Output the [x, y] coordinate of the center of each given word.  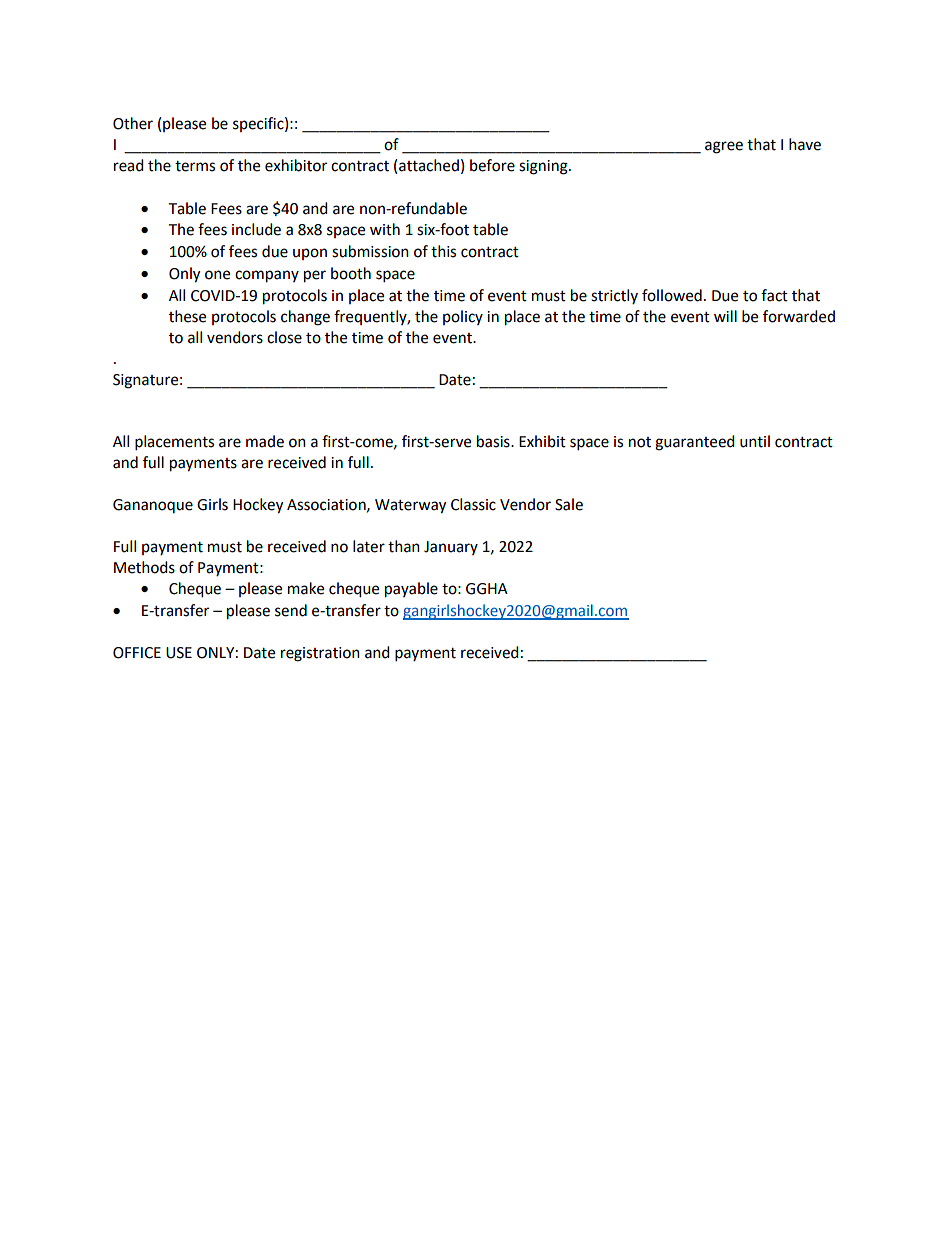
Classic [473, 504]
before [492, 165]
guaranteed [695, 443]
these [187, 316]
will [725, 316]
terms [195, 166]
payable [411, 590]
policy [463, 317]
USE [179, 653]
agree [724, 147]
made [265, 441]
